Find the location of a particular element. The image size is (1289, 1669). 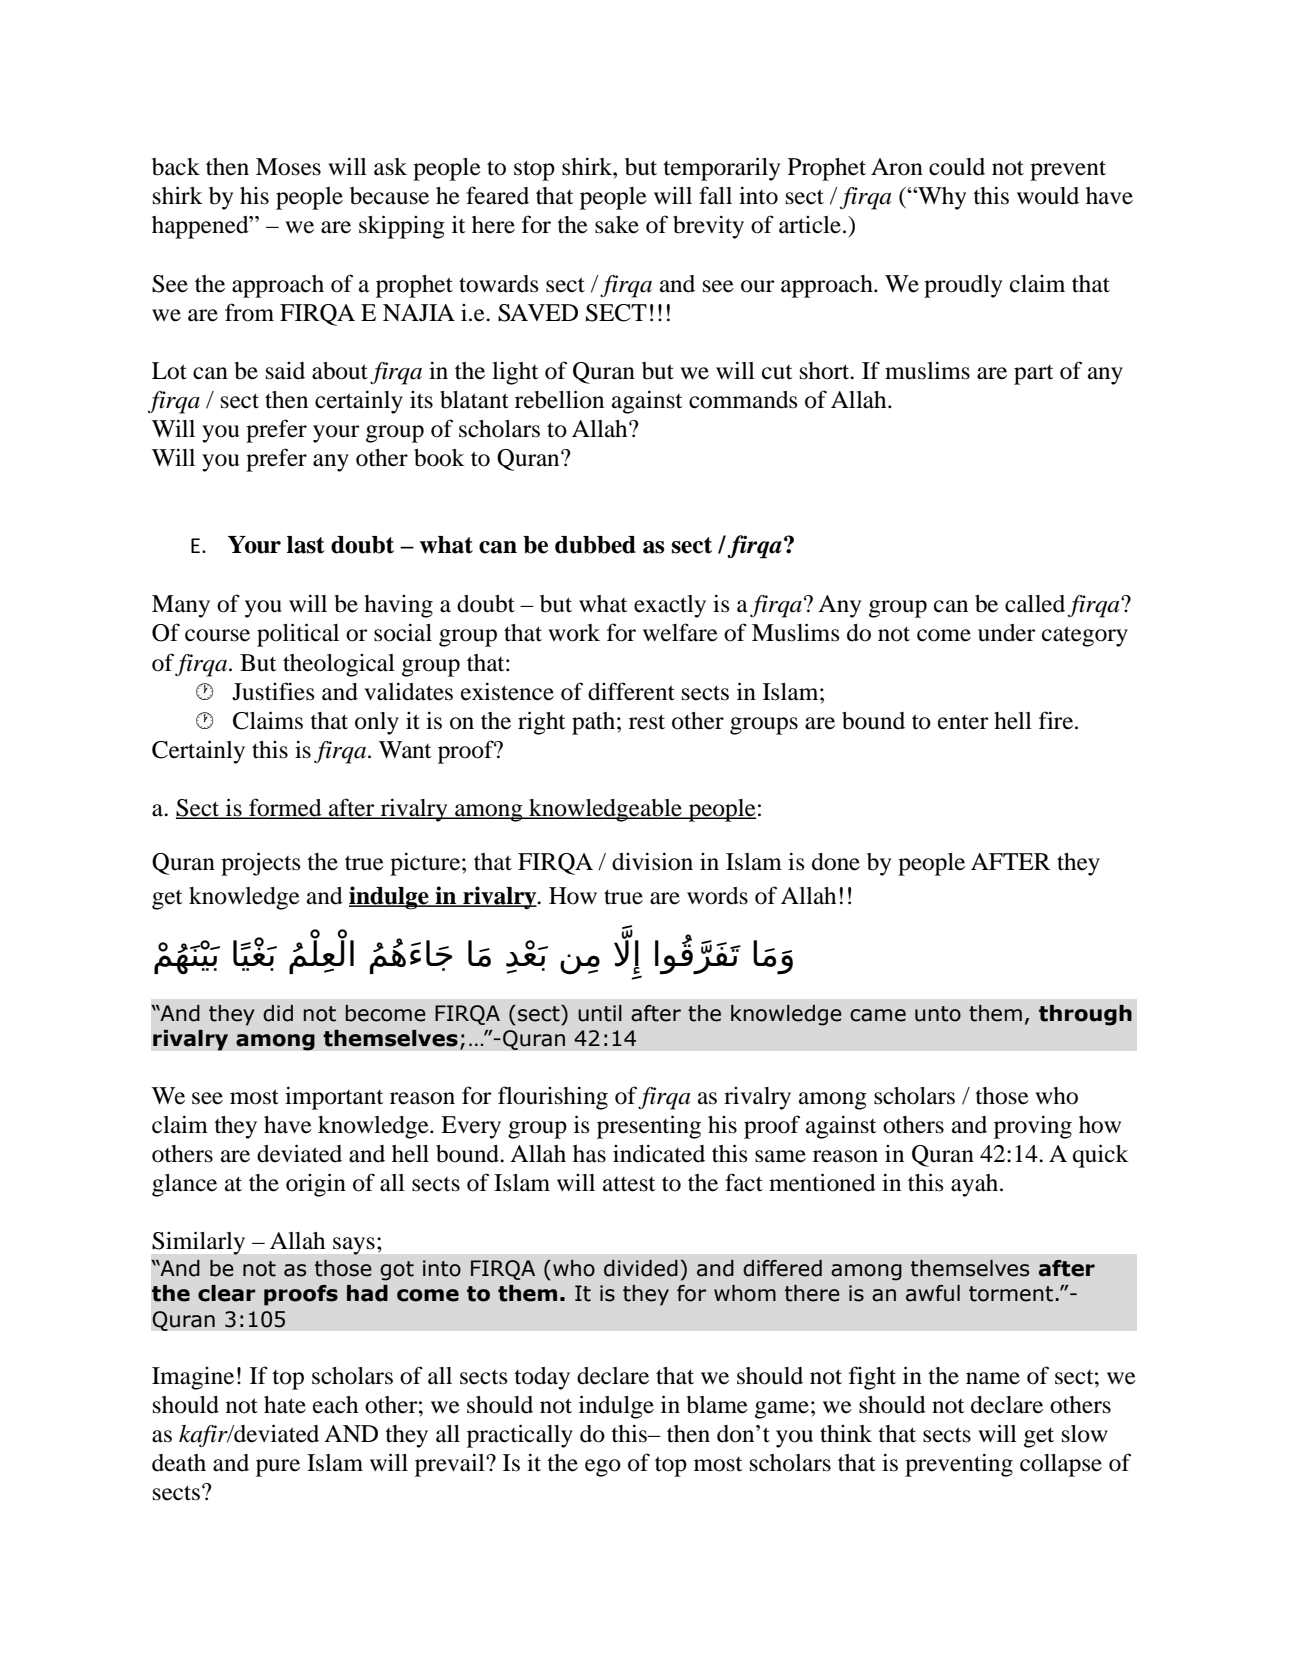

called is located at coordinates (1035, 604).
